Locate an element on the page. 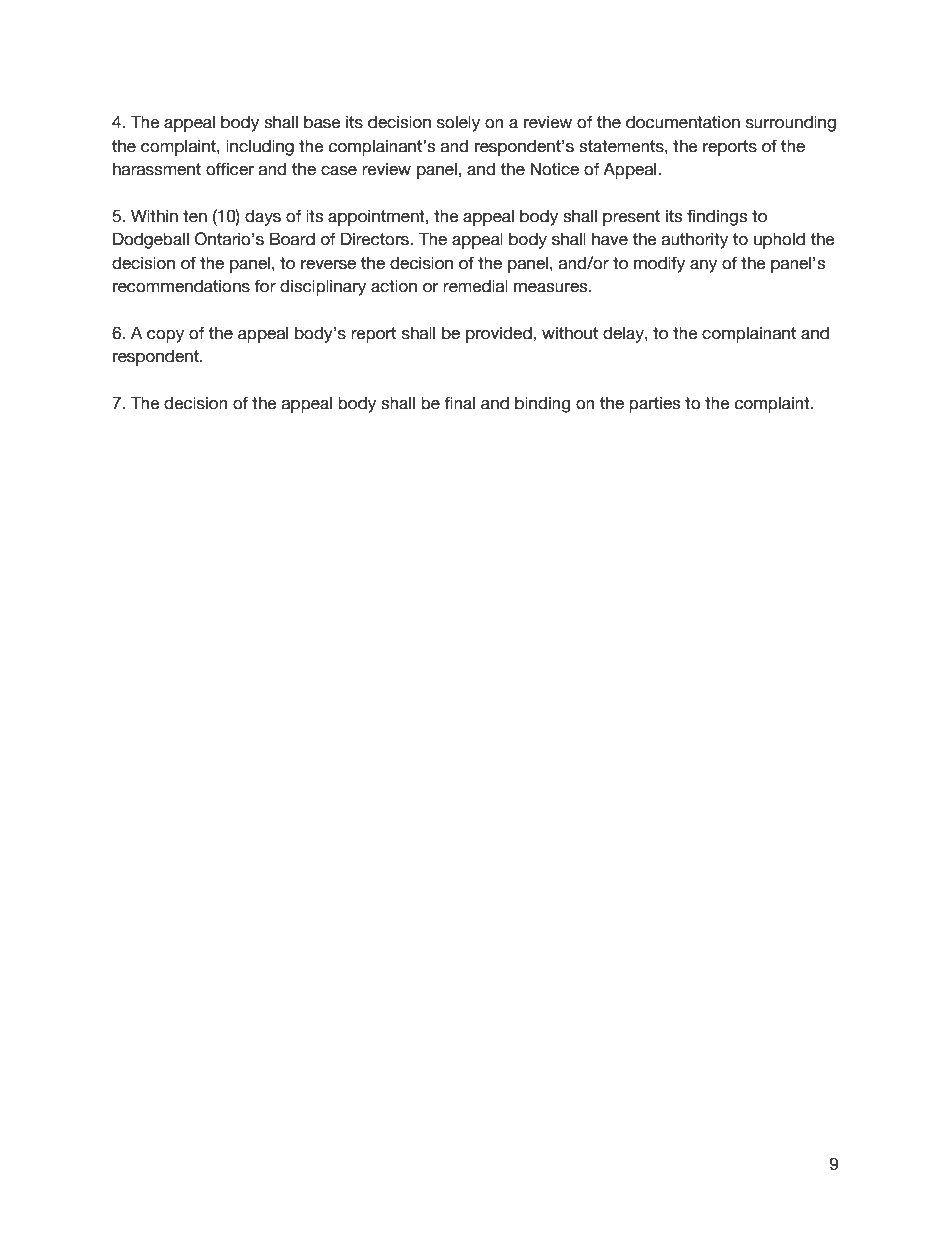 The image size is (952, 1233). solely is located at coordinates (458, 124).
